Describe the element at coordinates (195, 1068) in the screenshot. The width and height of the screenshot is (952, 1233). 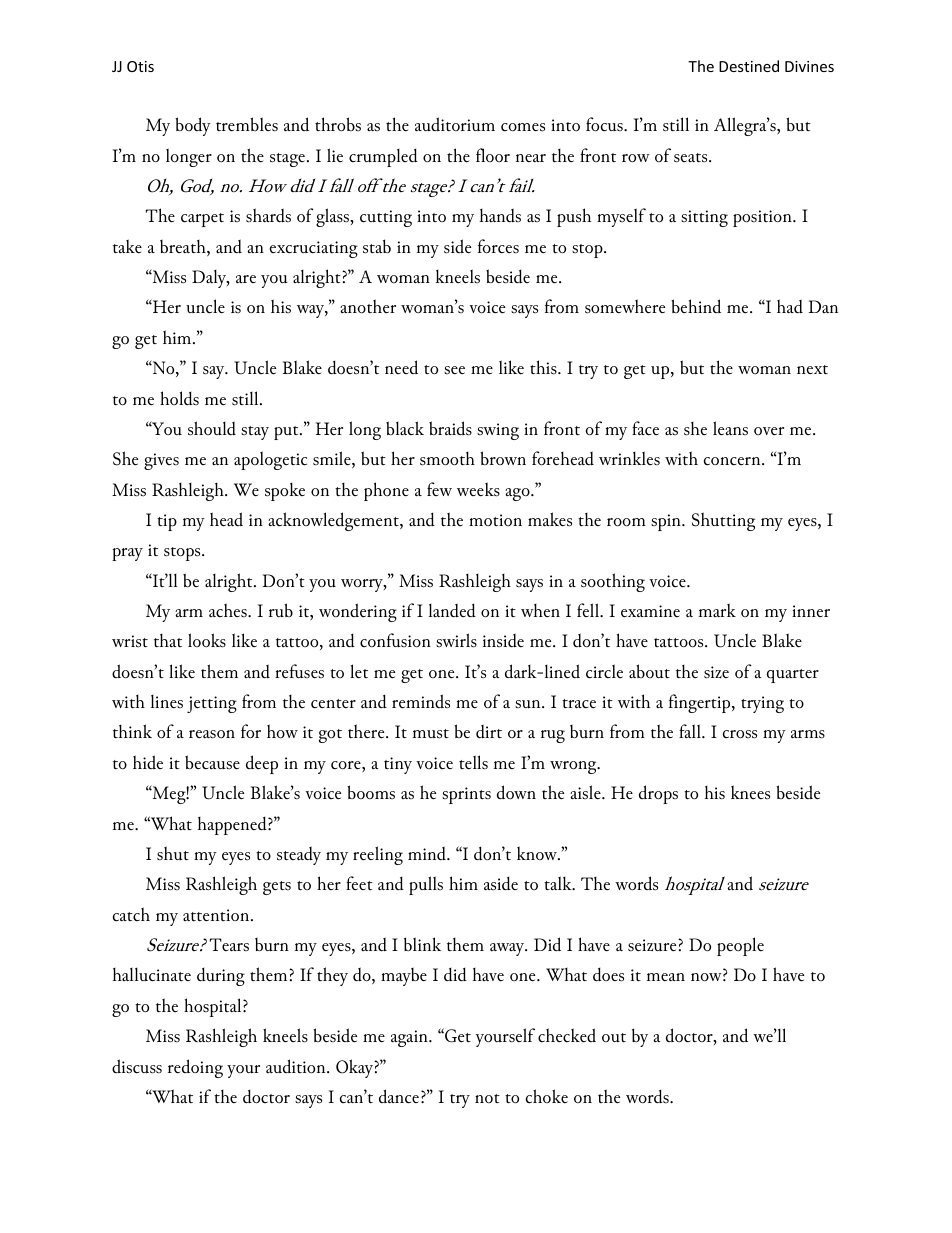
I see `redoing` at that location.
